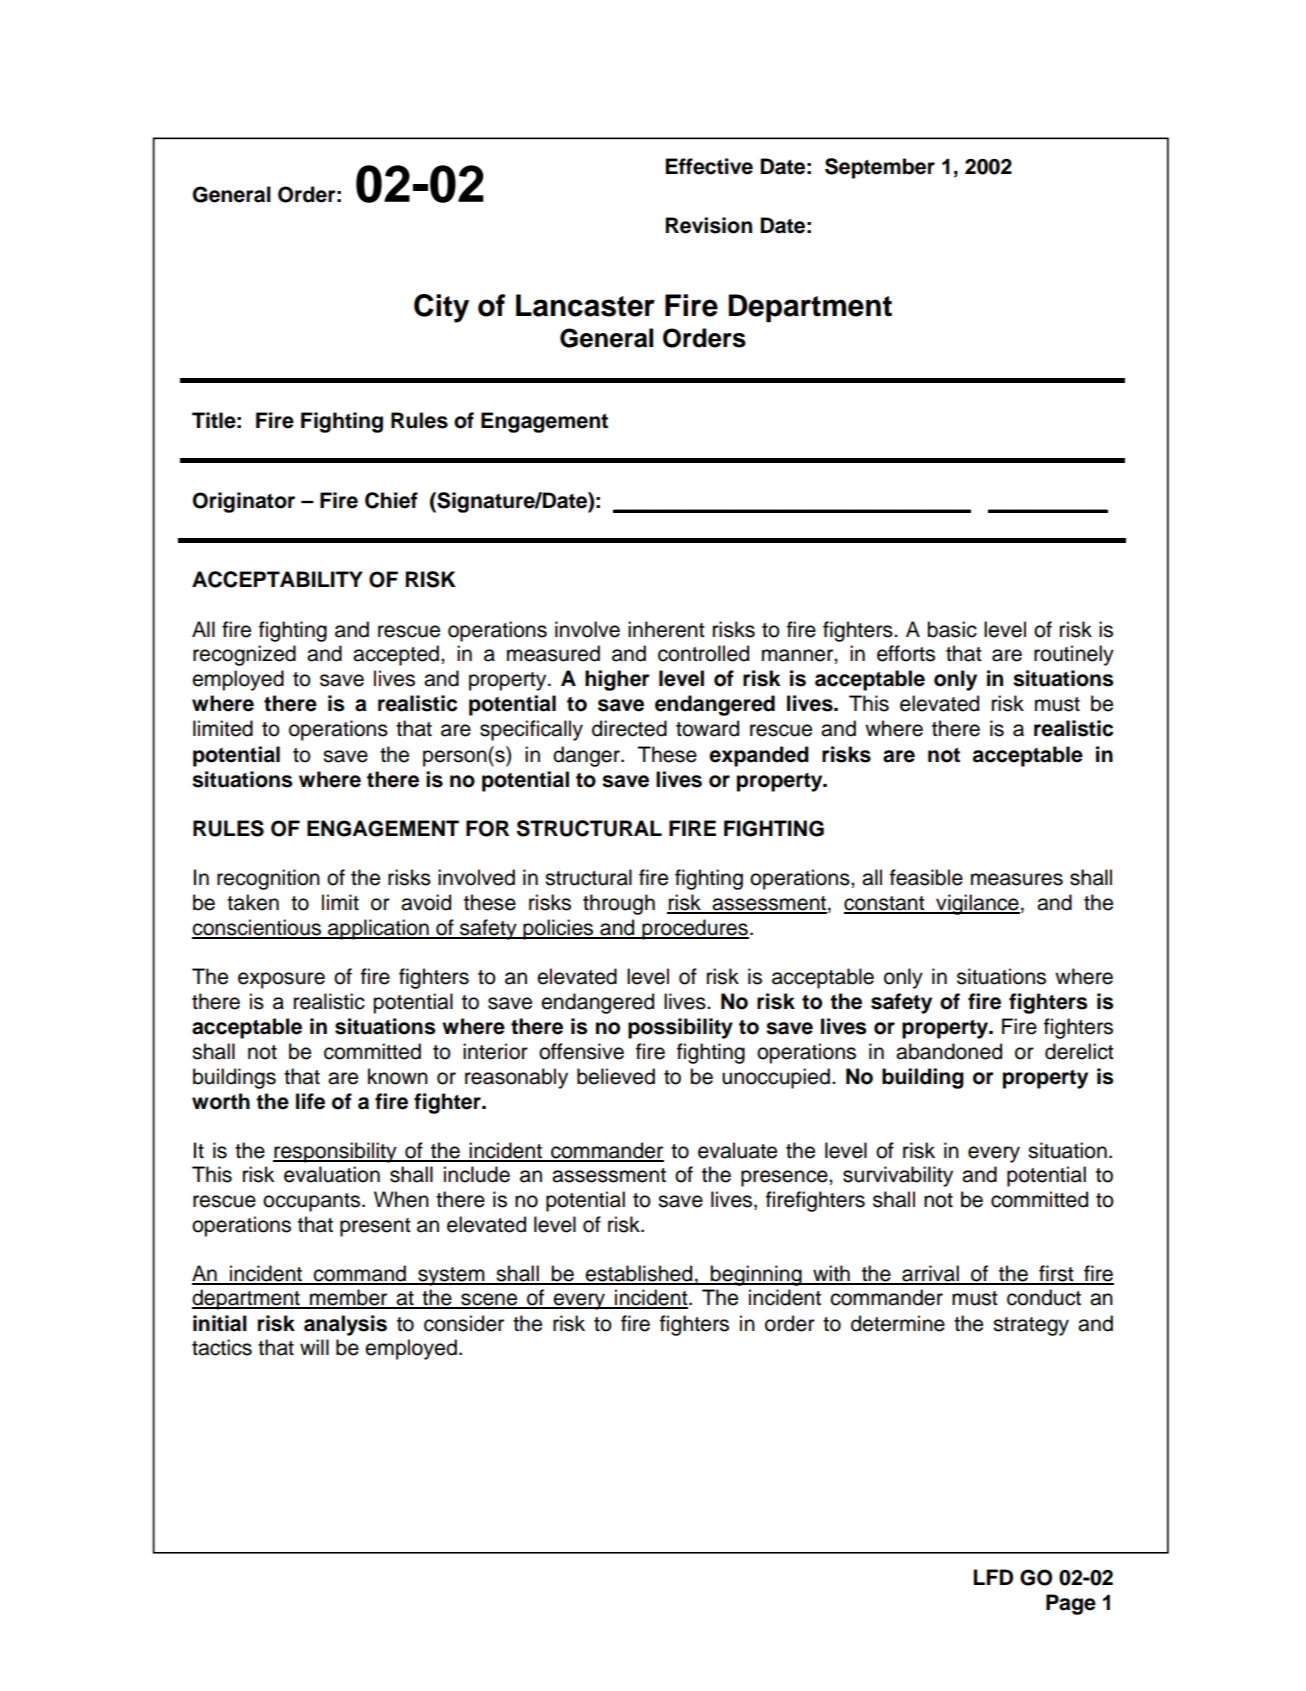 The image size is (1306, 1691). I want to click on September, so click(880, 168).
